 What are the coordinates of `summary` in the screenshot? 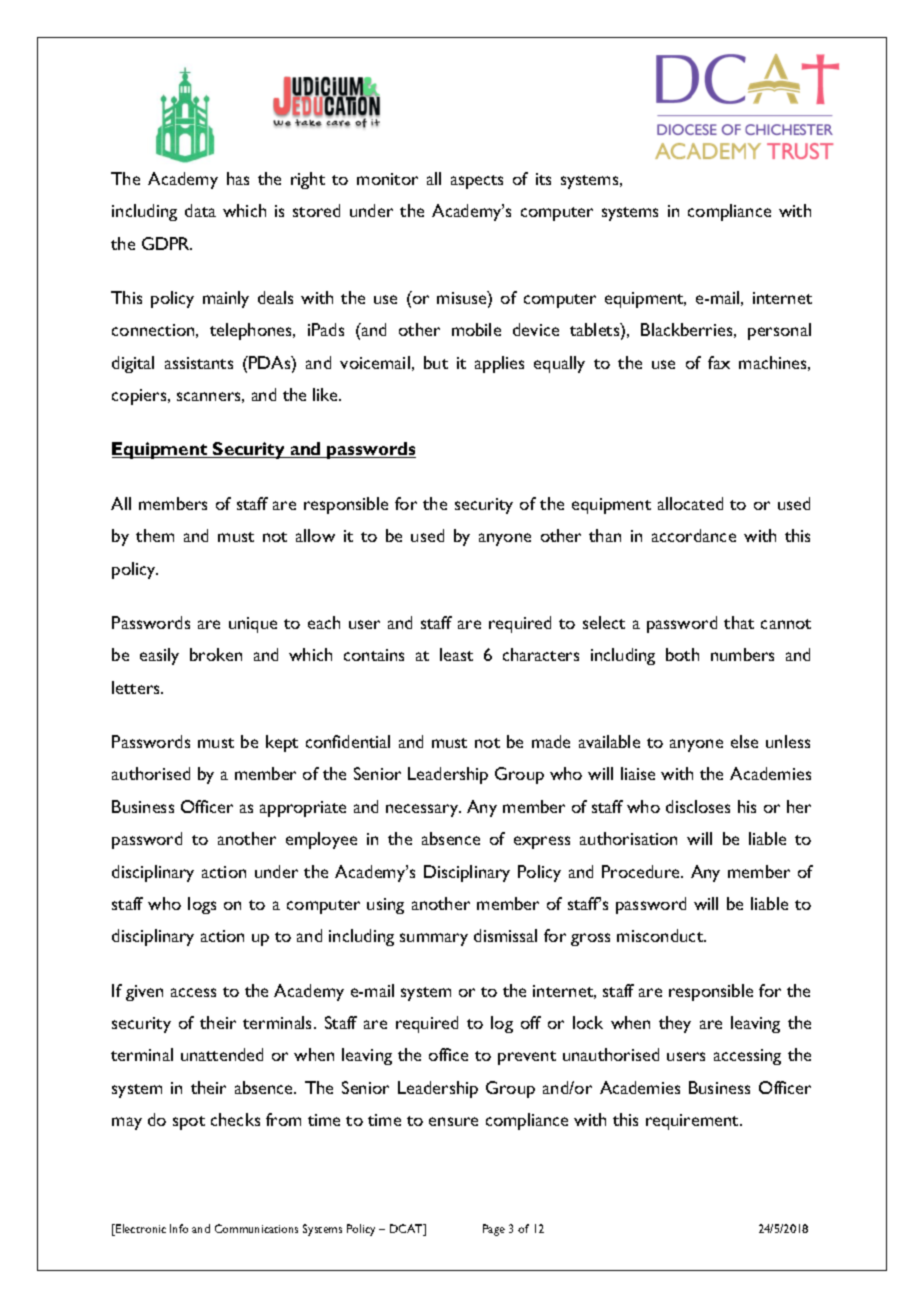 It's located at (434, 939).
